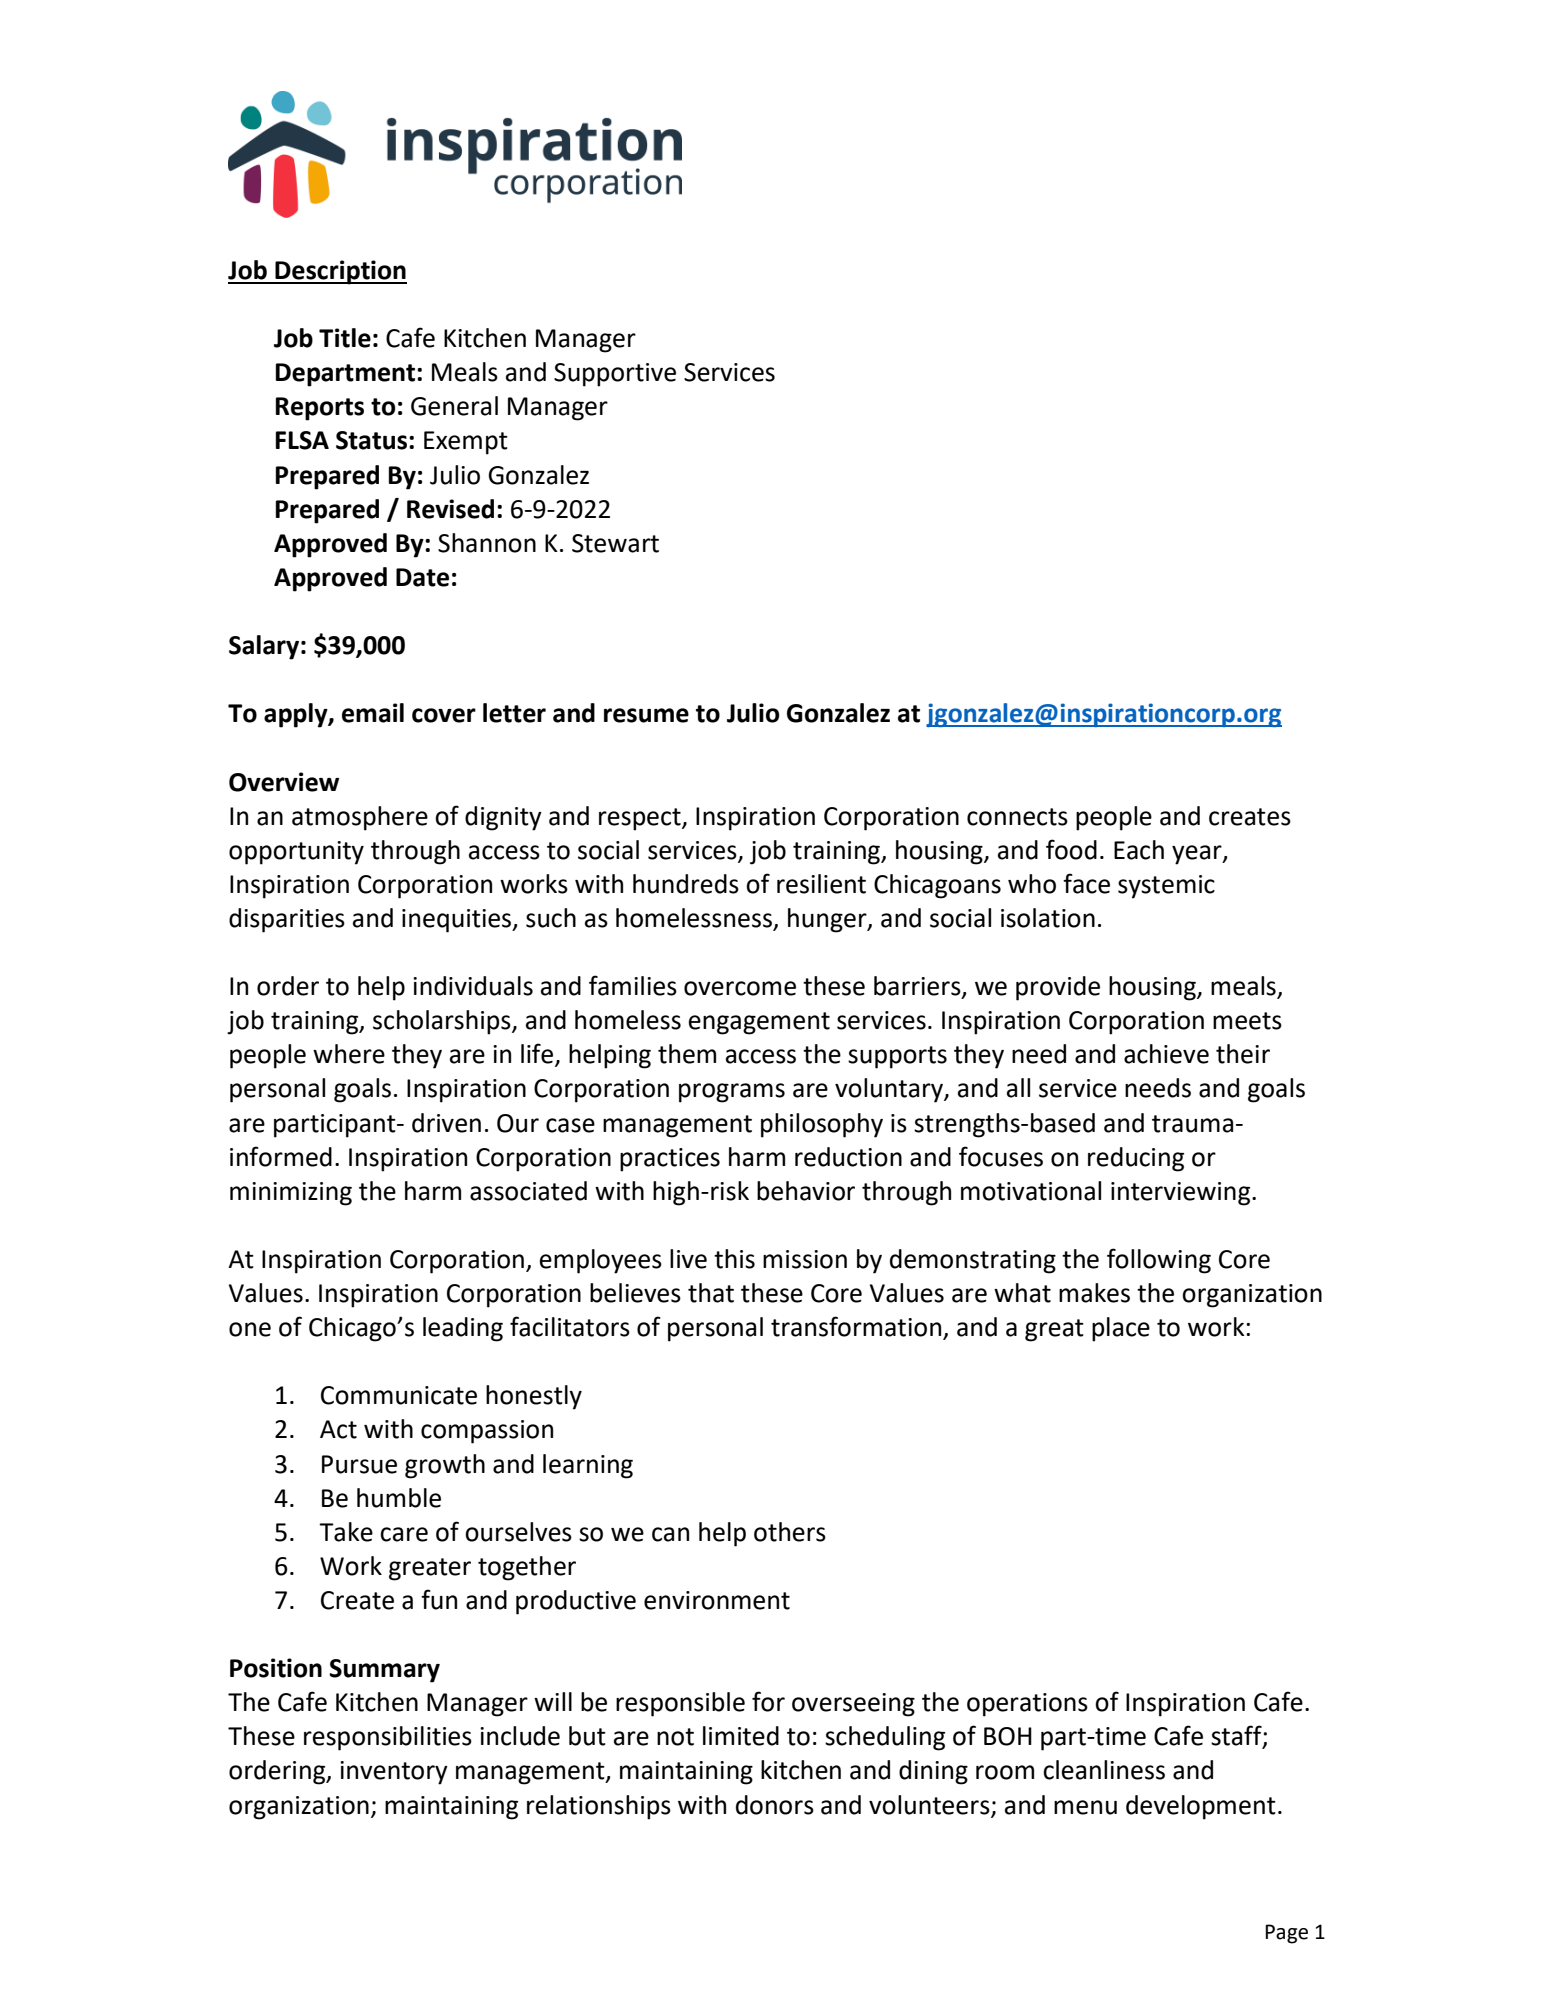 This page has width=1554, height=2011. Describe the element at coordinates (821, 884) in the page. I see `resilient` at that location.
